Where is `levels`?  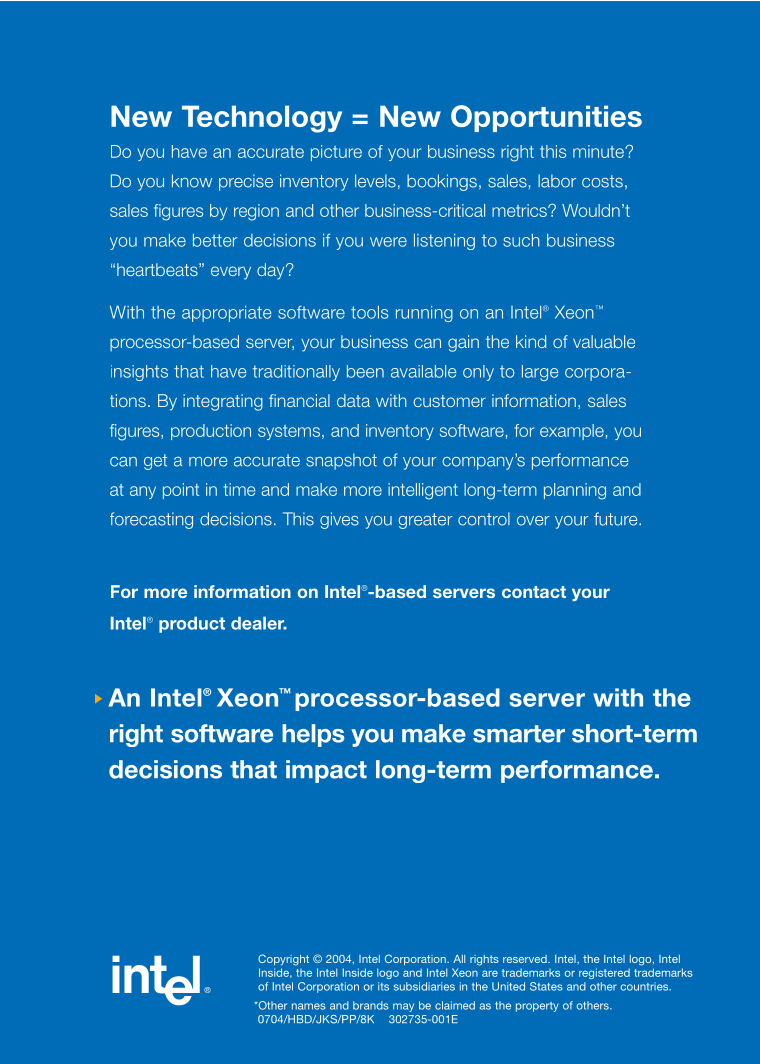 levels is located at coordinates (375, 181).
